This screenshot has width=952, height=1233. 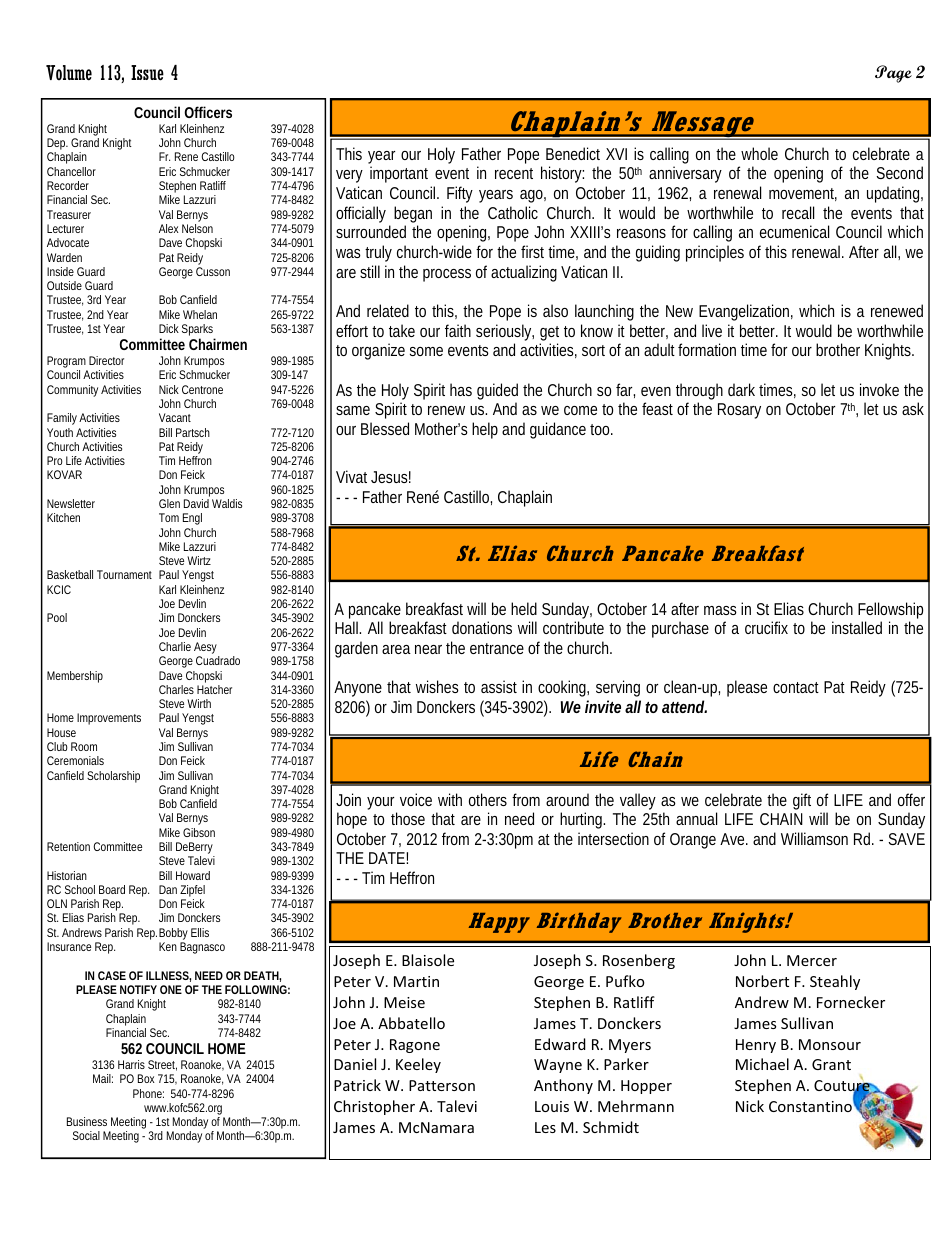 What do you see at coordinates (766, 627) in the screenshot?
I see `crucifix` at bounding box center [766, 627].
